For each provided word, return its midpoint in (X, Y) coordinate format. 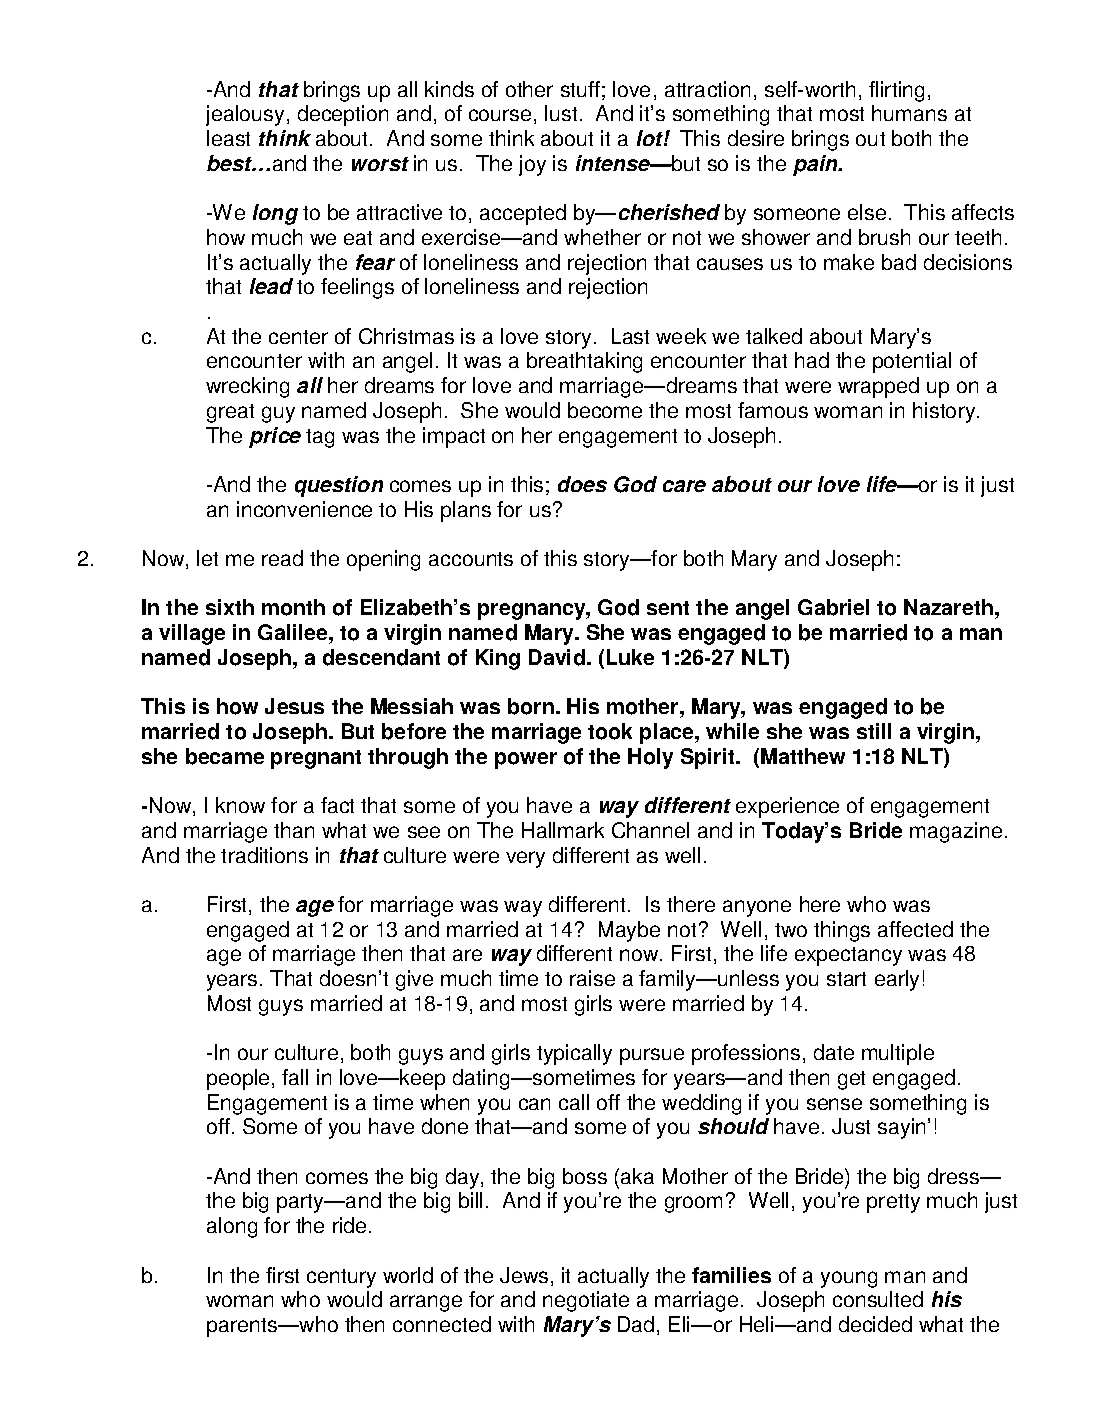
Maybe (629, 931)
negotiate (586, 1301)
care (684, 486)
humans (909, 113)
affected (915, 929)
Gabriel (833, 607)
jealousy (245, 115)
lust (561, 113)
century (341, 1278)
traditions (264, 855)
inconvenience (304, 509)
